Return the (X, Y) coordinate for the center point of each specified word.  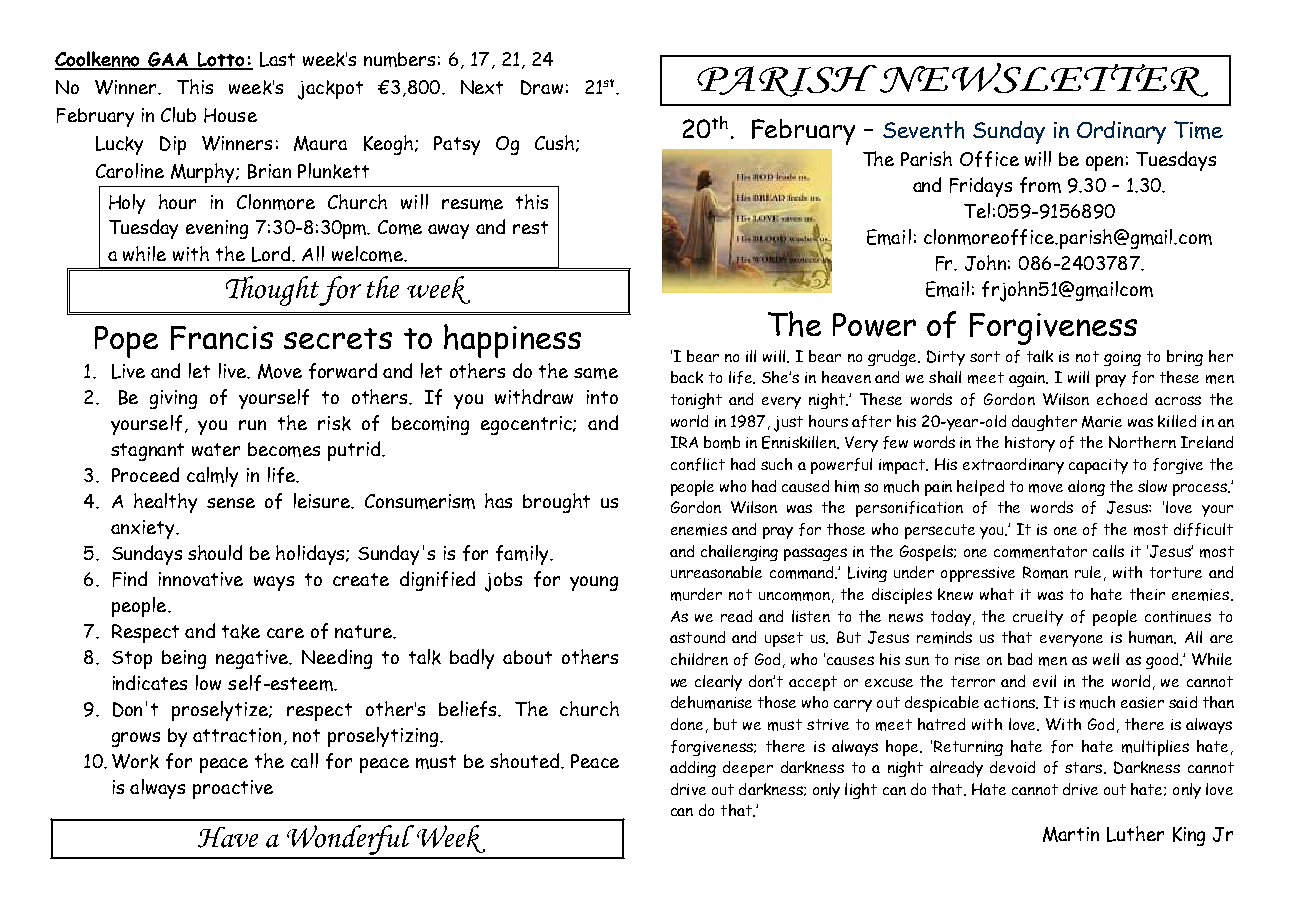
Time (1198, 130)
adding (693, 769)
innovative (201, 579)
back (687, 377)
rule (1088, 572)
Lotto (221, 60)
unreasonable (716, 572)
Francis (222, 338)
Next (482, 87)
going (1122, 358)
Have (228, 837)
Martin (1071, 834)
